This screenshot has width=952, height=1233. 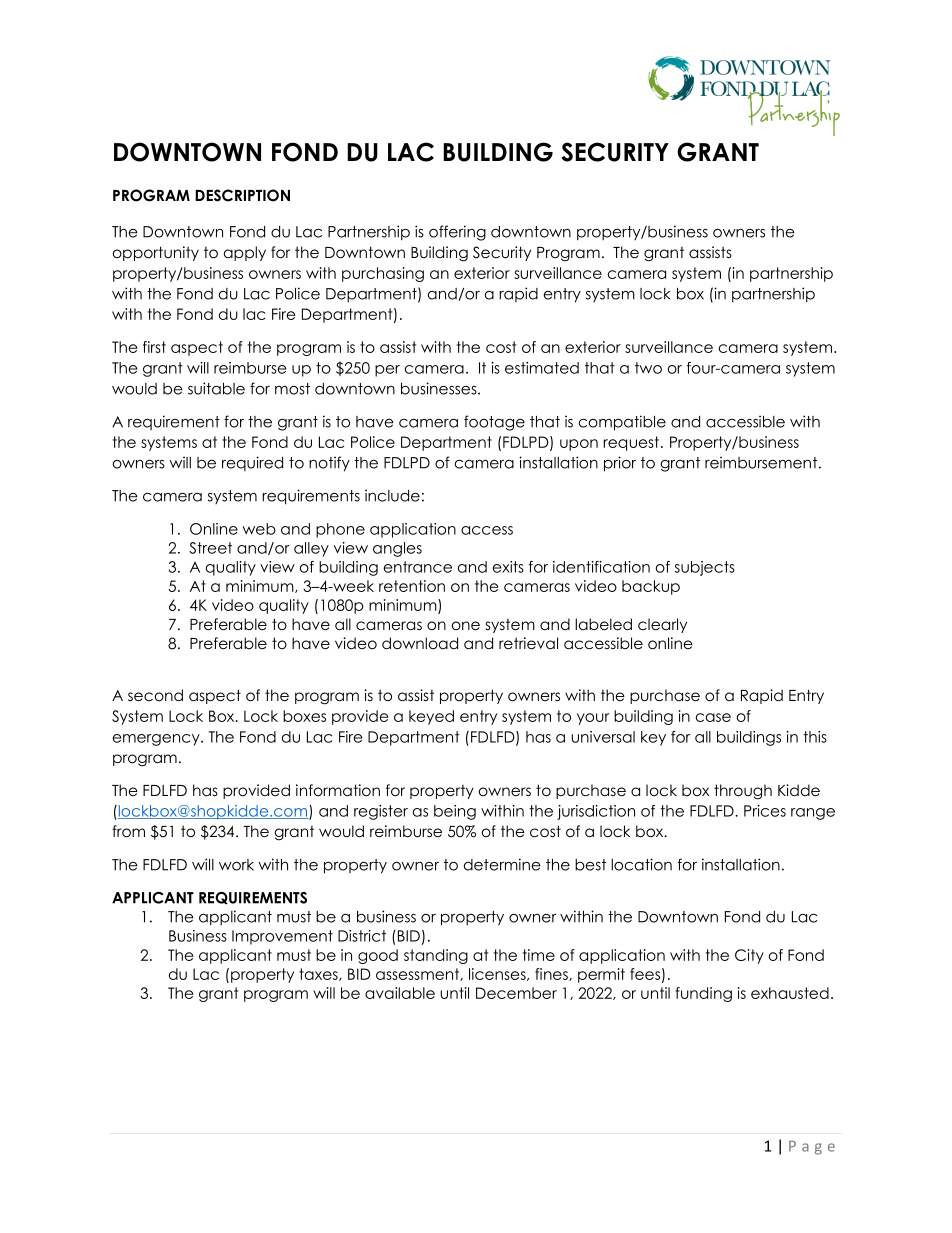 What do you see at coordinates (743, 792) in the screenshot?
I see `through` at bounding box center [743, 792].
